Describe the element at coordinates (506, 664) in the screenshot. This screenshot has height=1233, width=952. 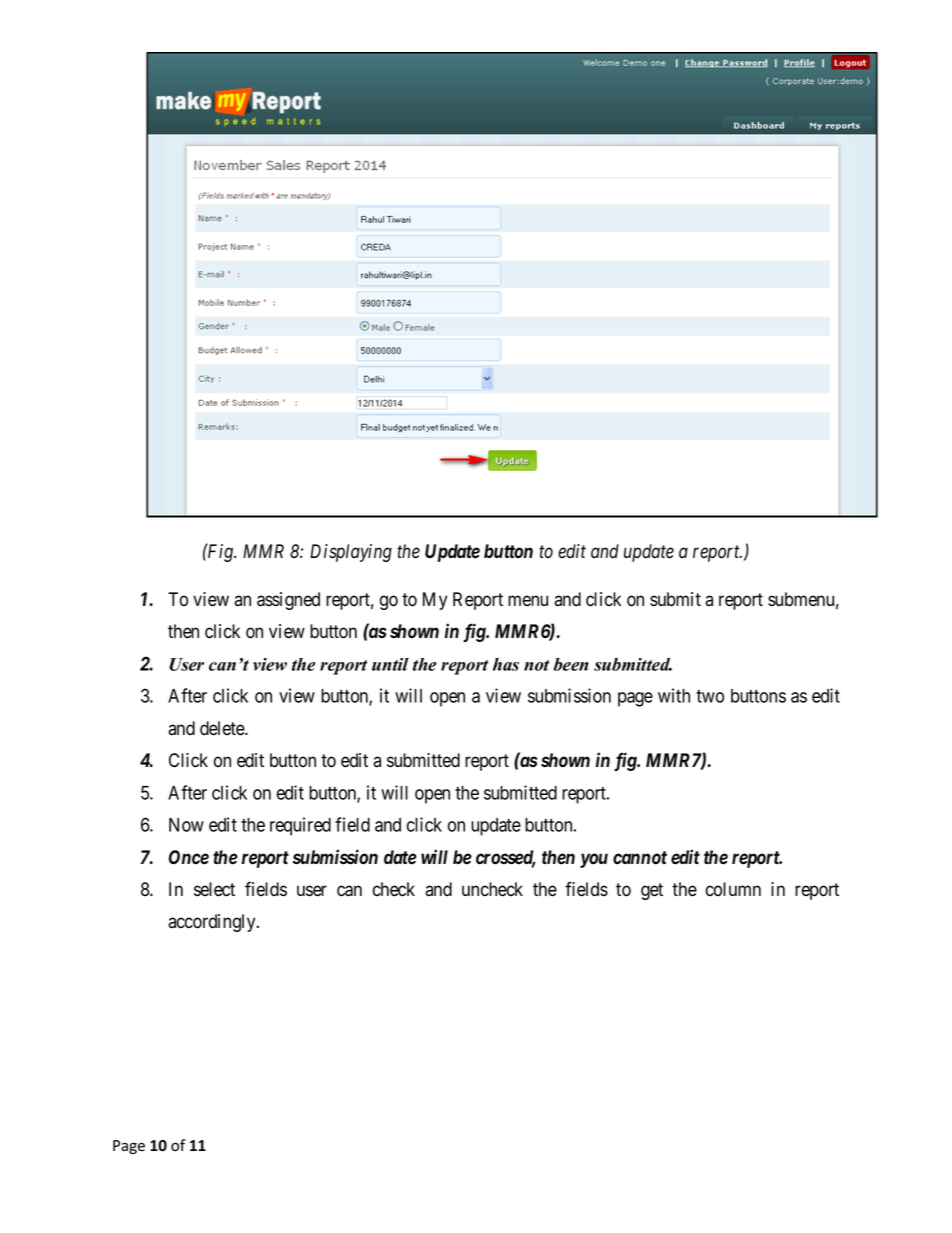
I see `has` at that location.
